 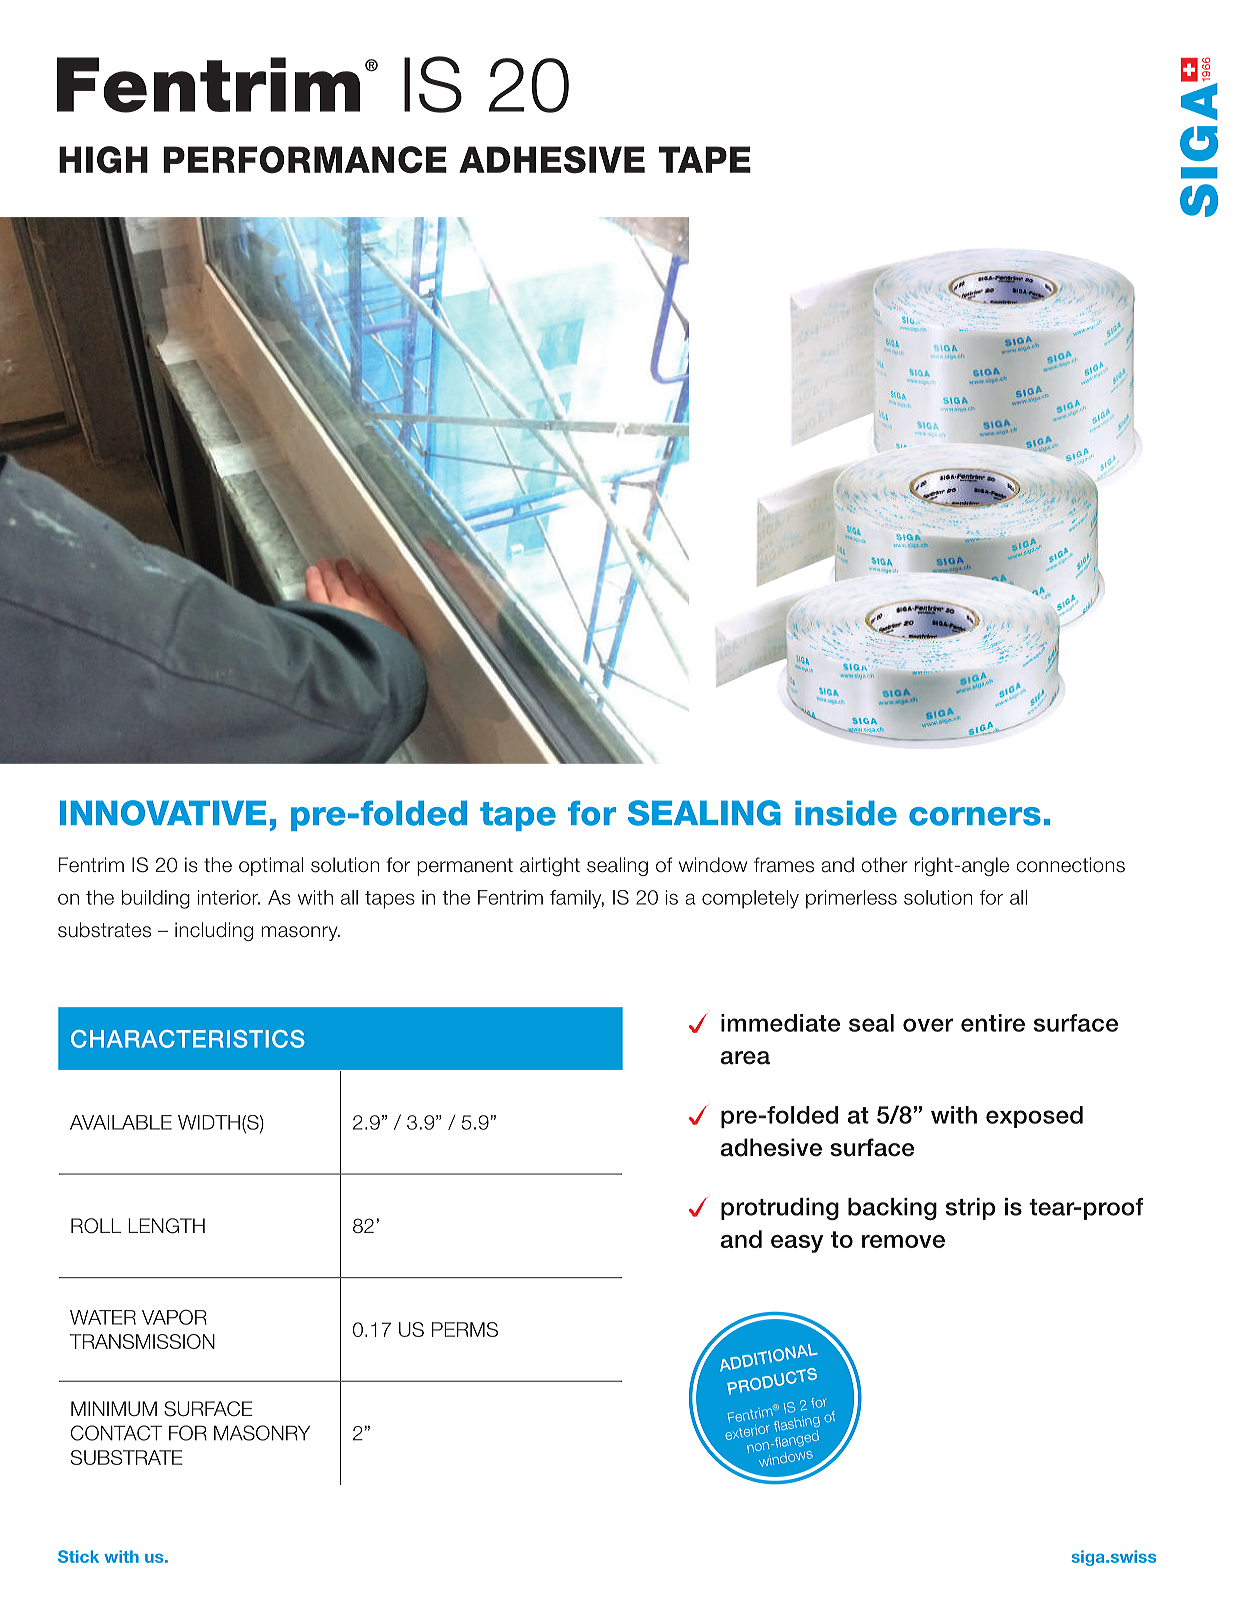 What do you see at coordinates (846, 813) in the document?
I see `inside` at bounding box center [846, 813].
